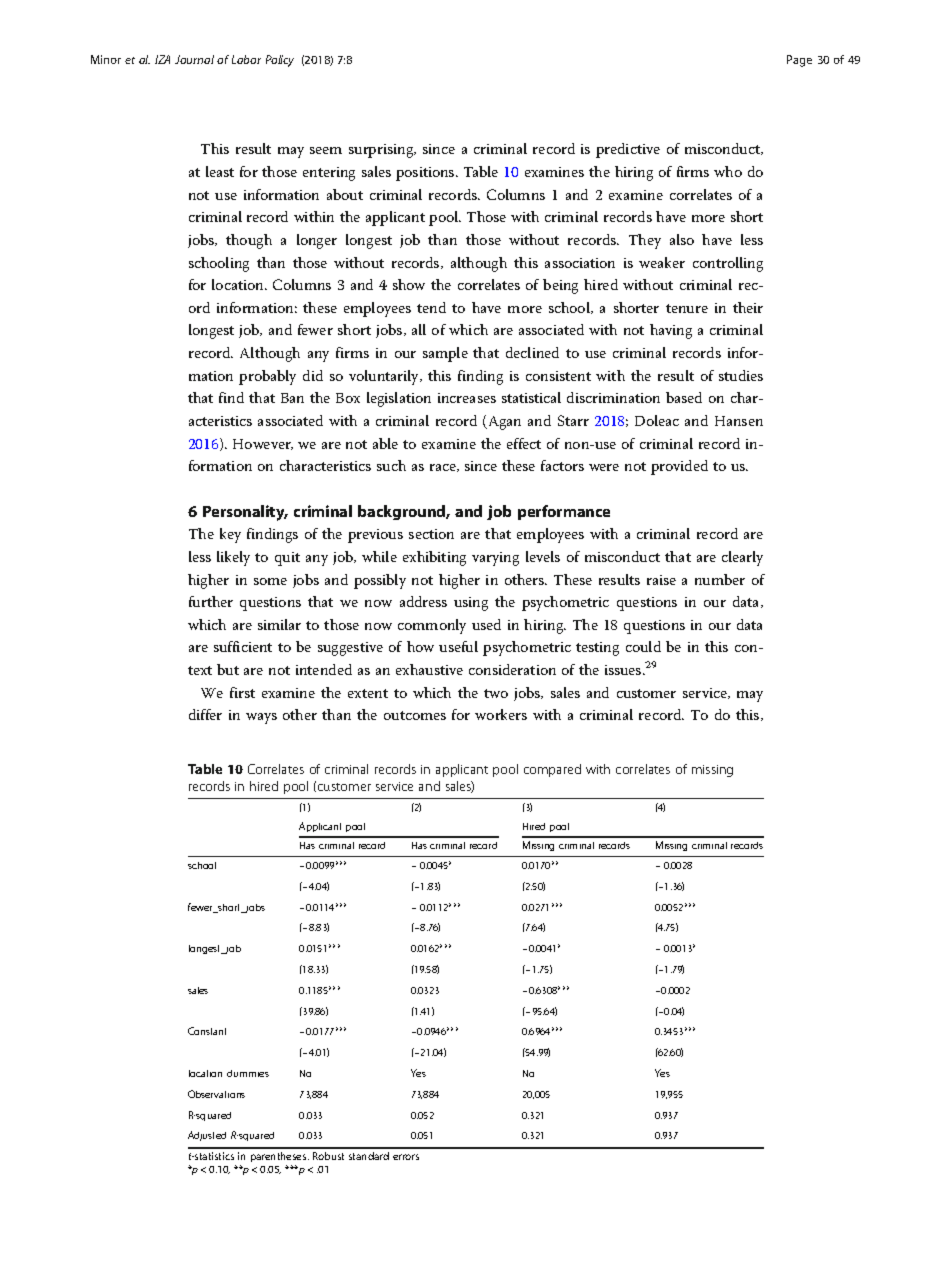 This screenshot has width=952, height=1270. I want to click on Adjusted, so click(207, 1136).
